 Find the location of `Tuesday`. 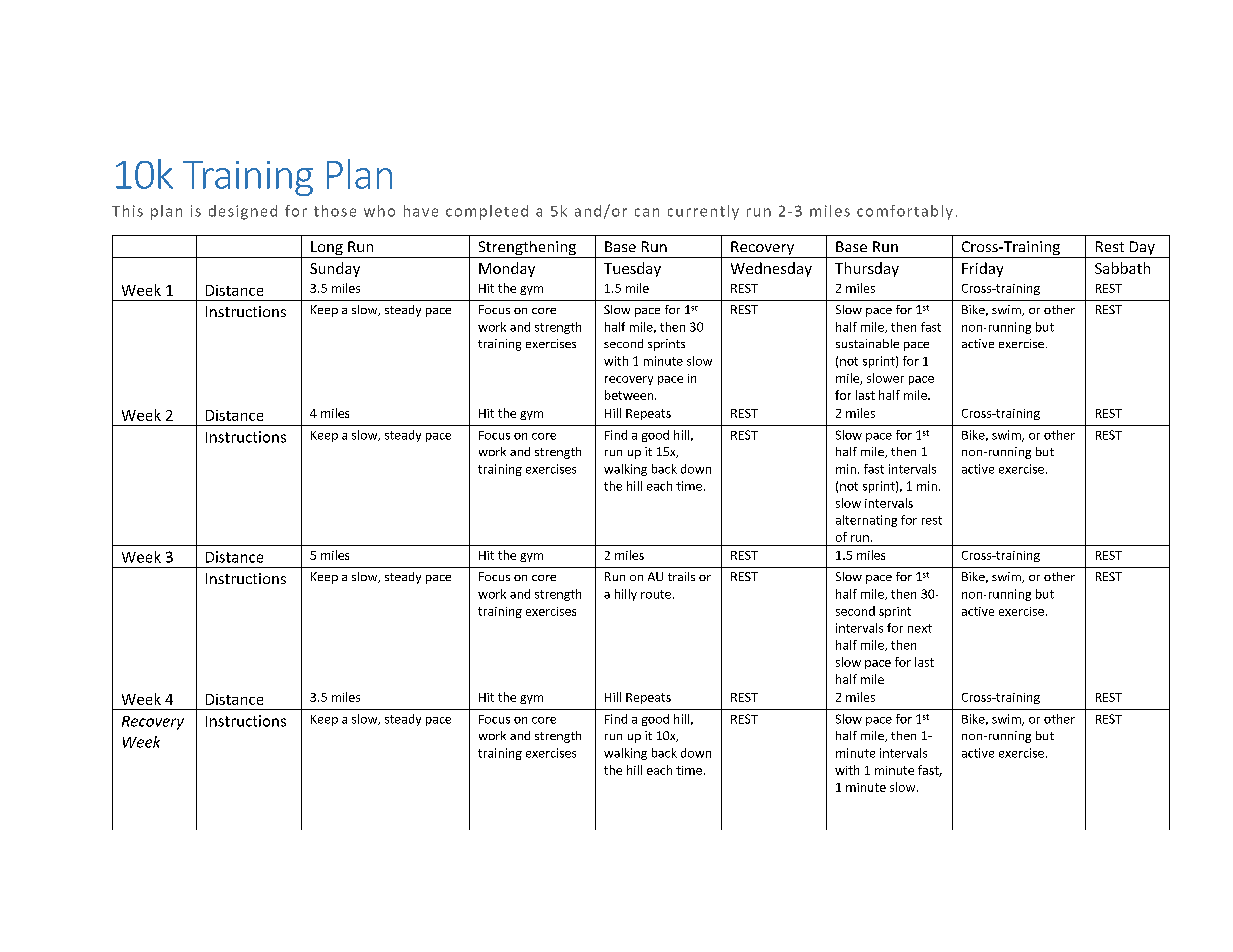

Tuesday is located at coordinates (632, 269).
